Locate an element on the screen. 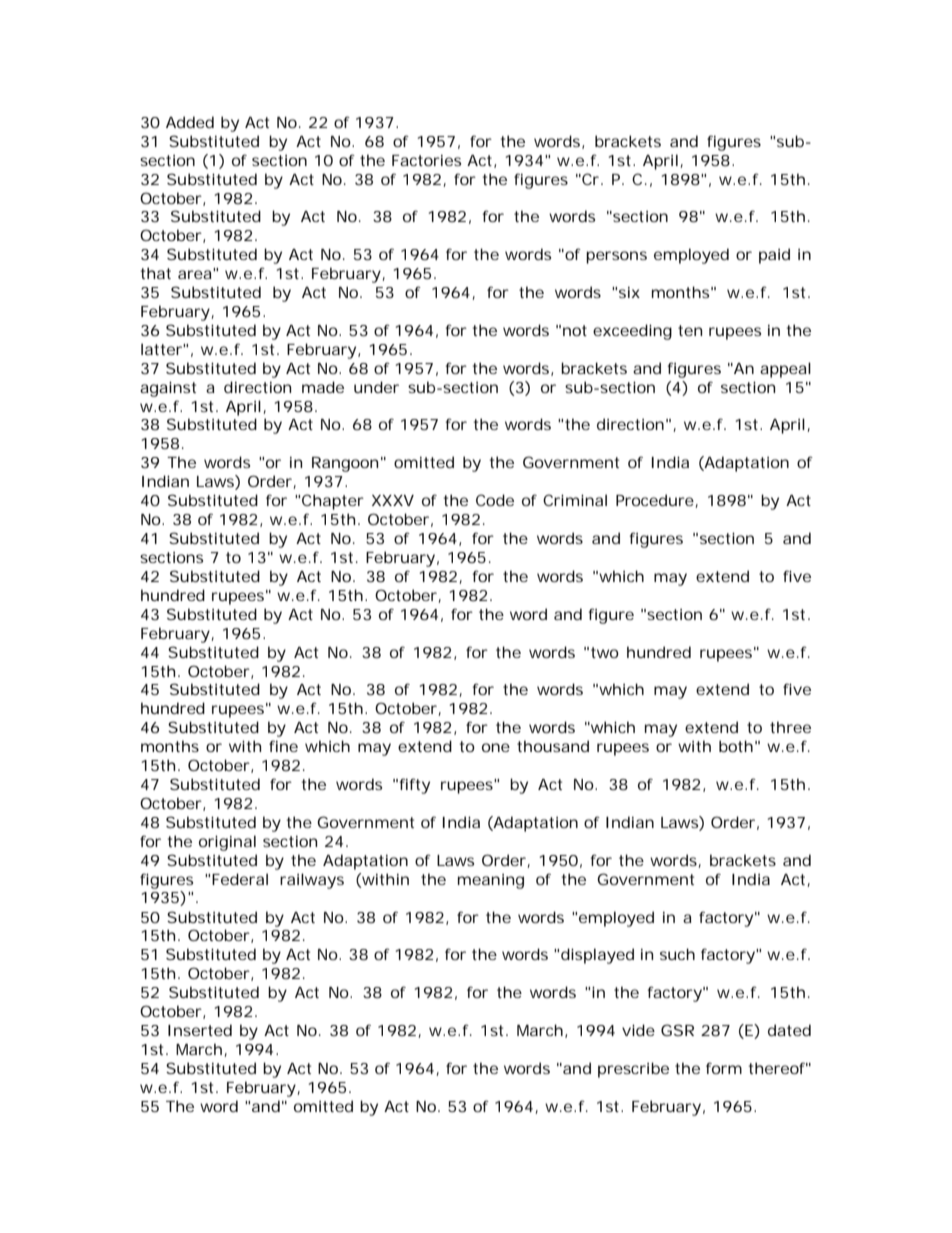  one is located at coordinates (496, 747).
